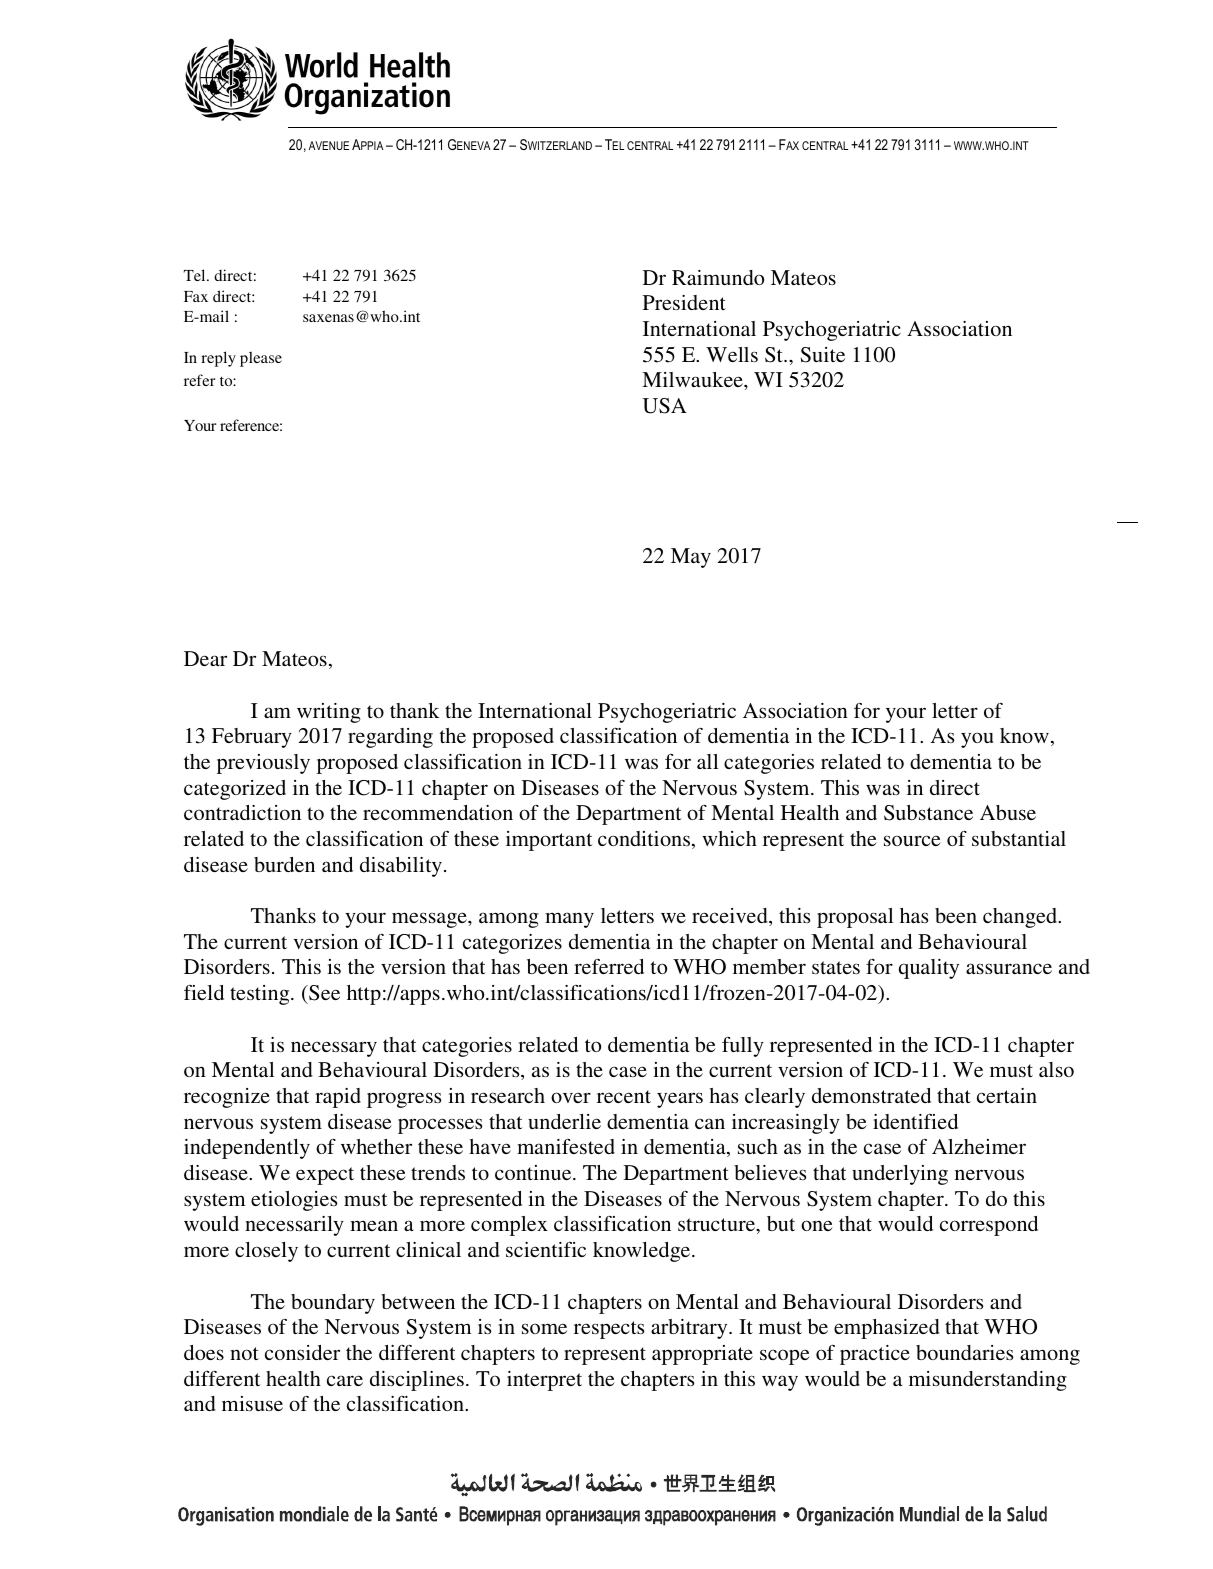 The height and width of the screenshot is (1569, 1213). Describe the element at coordinates (263, 764) in the screenshot. I see `previously` at that location.
